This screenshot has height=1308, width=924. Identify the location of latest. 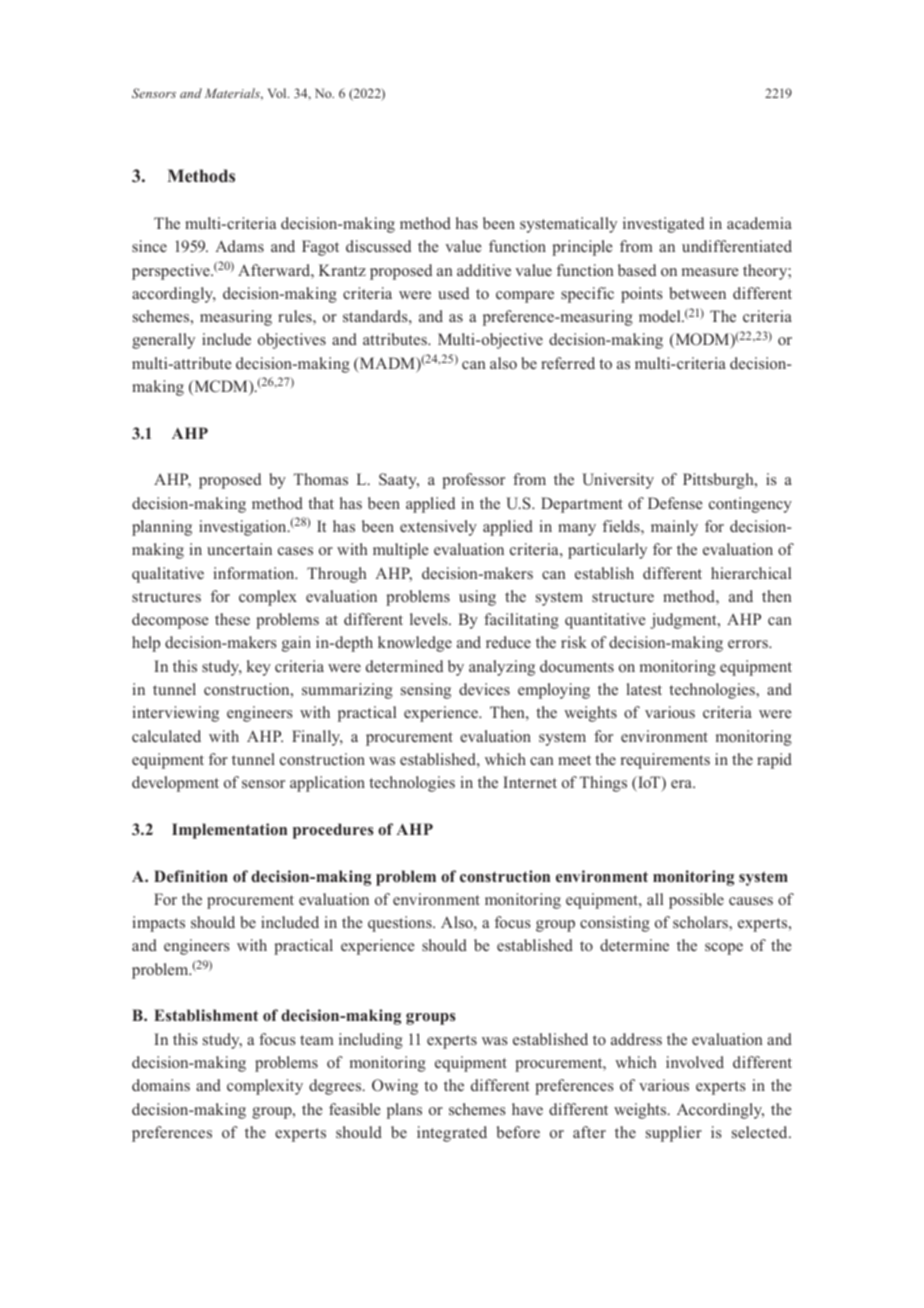
(644, 689).
